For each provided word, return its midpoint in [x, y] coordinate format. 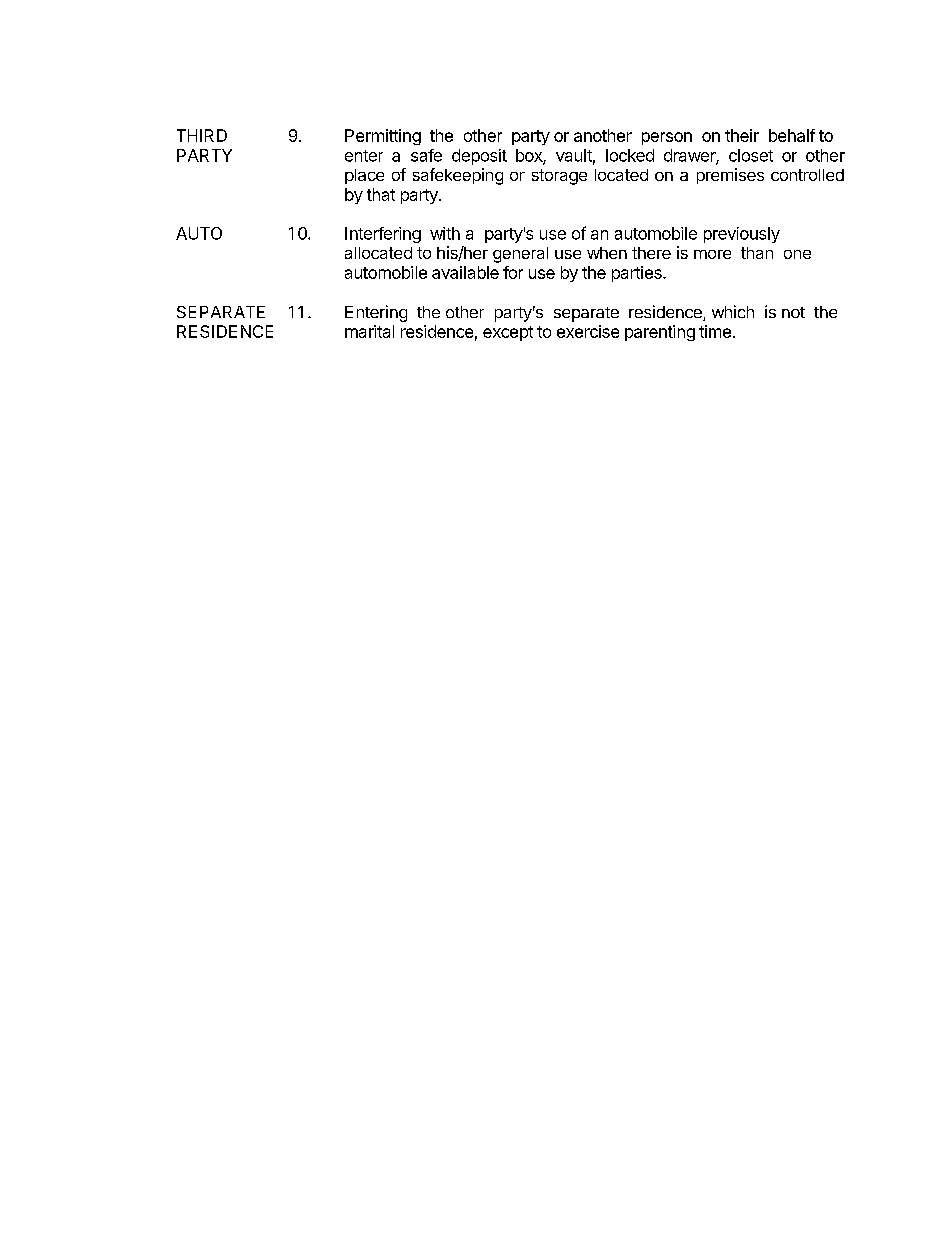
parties [638, 274]
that [381, 194]
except [508, 333]
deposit [479, 157]
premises [730, 176]
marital [369, 331]
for [513, 272]
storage [559, 177]
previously [742, 235]
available [465, 272]
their [742, 135]
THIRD [202, 135]
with [445, 233]
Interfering [383, 235]
